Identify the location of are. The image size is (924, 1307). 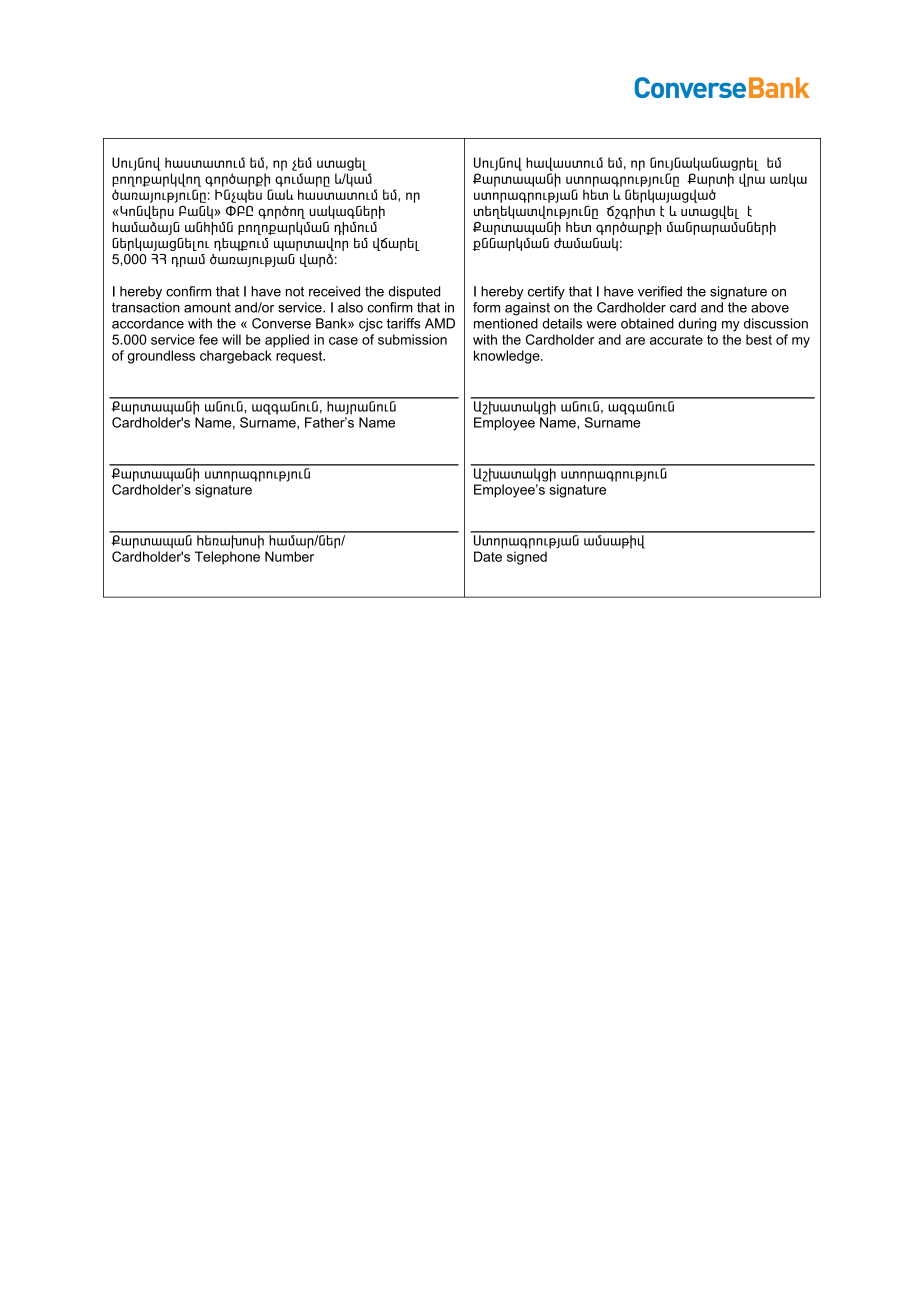
(635, 341).
